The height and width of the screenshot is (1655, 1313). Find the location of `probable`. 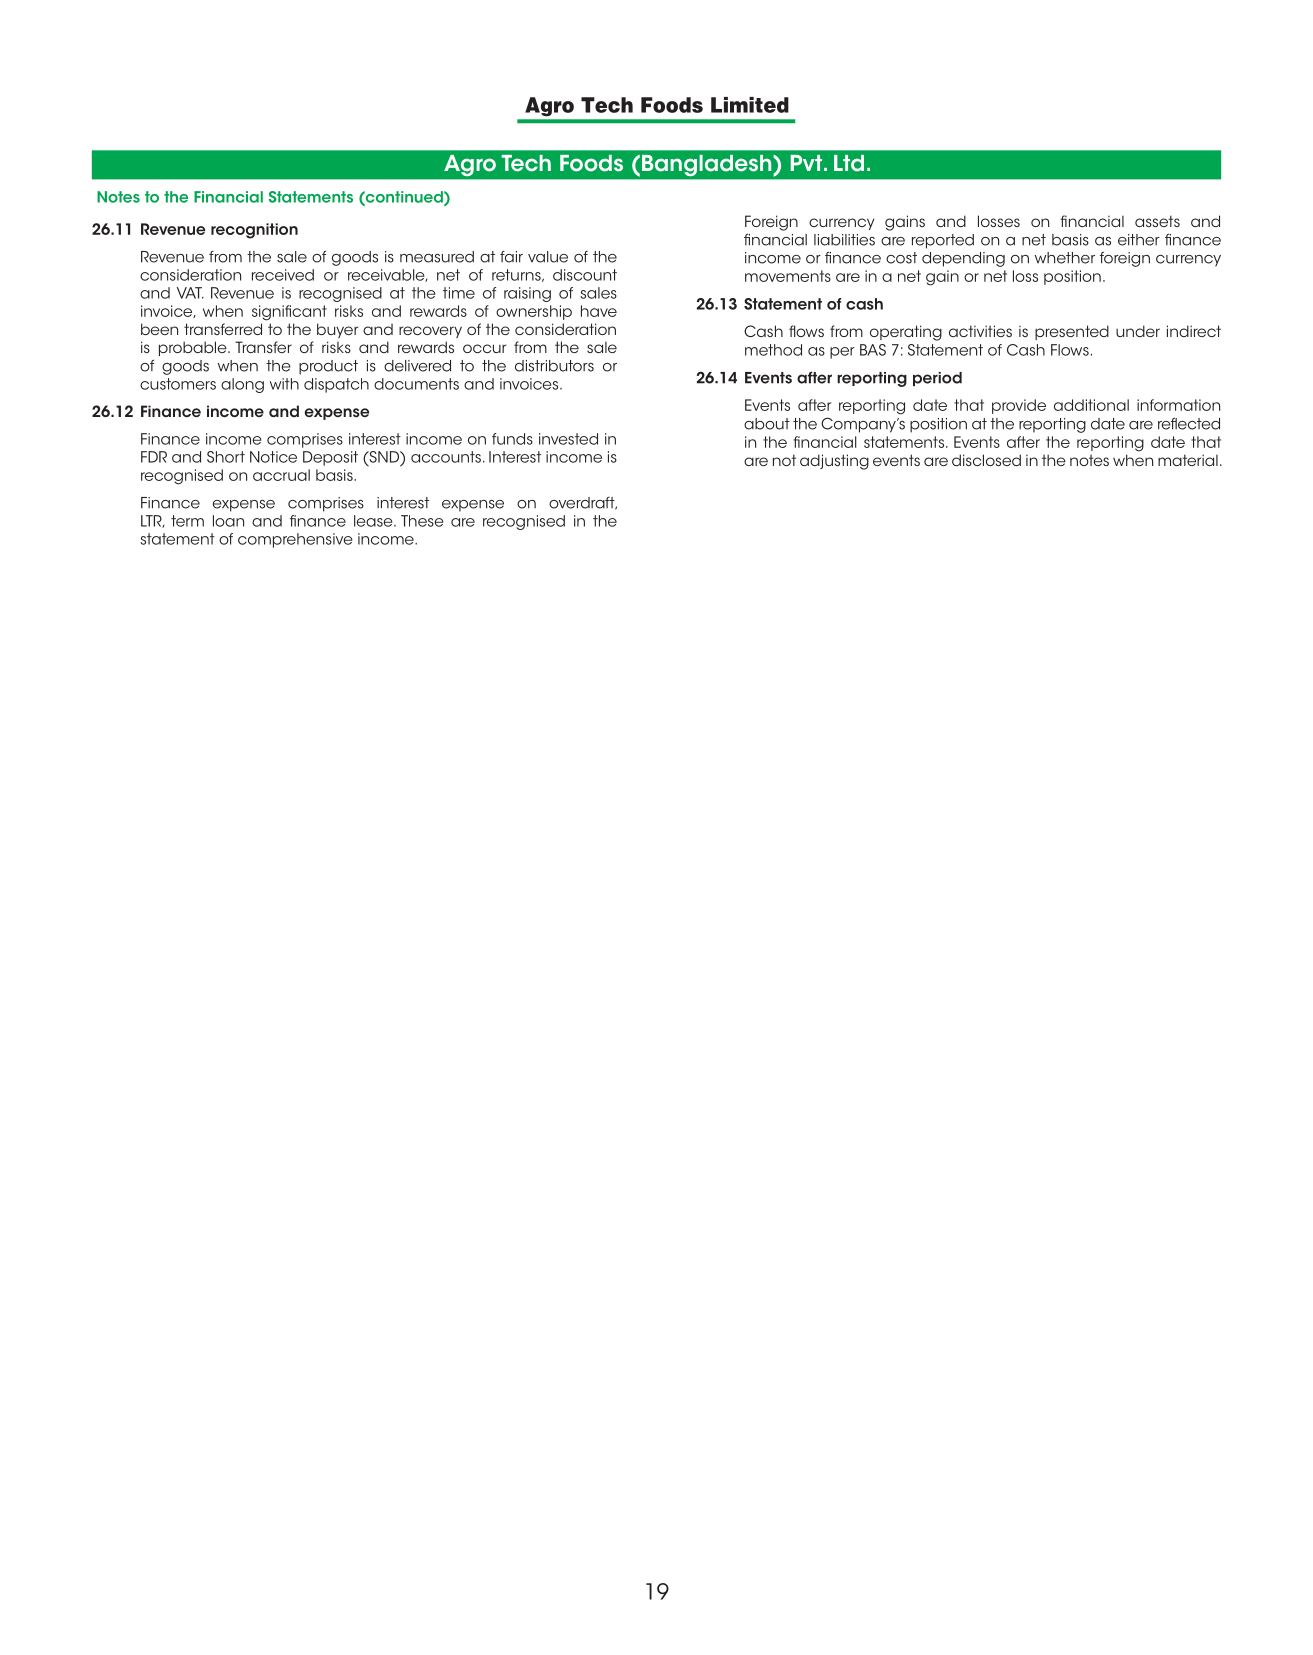

probable is located at coordinates (194, 348).
